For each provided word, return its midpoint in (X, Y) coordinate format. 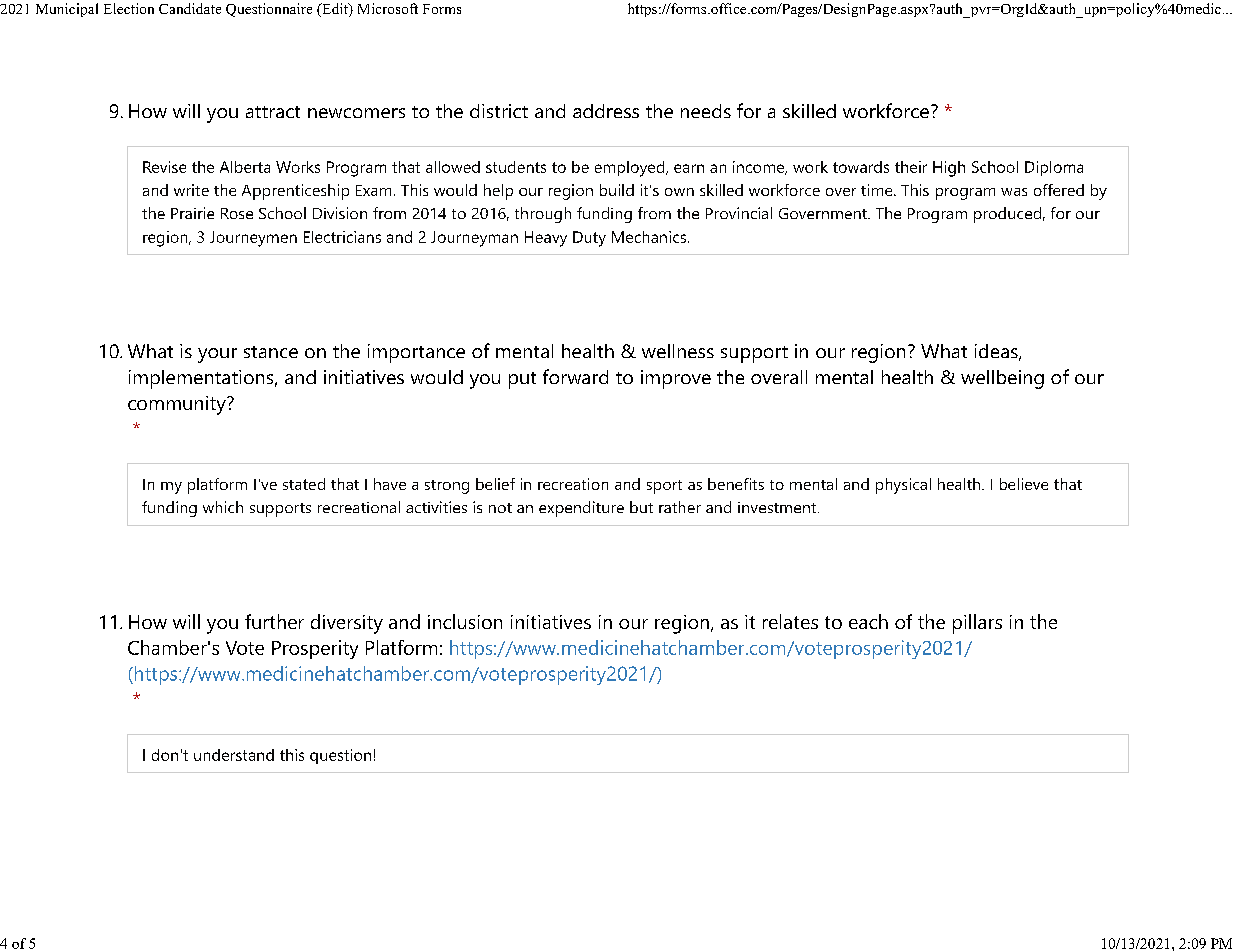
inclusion (465, 621)
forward (575, 376)
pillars (977, 624)
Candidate (190, 8)
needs (706, 111)
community (178, 405)
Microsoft (388, 8)
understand (234, 755)
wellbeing (1002, 379)
